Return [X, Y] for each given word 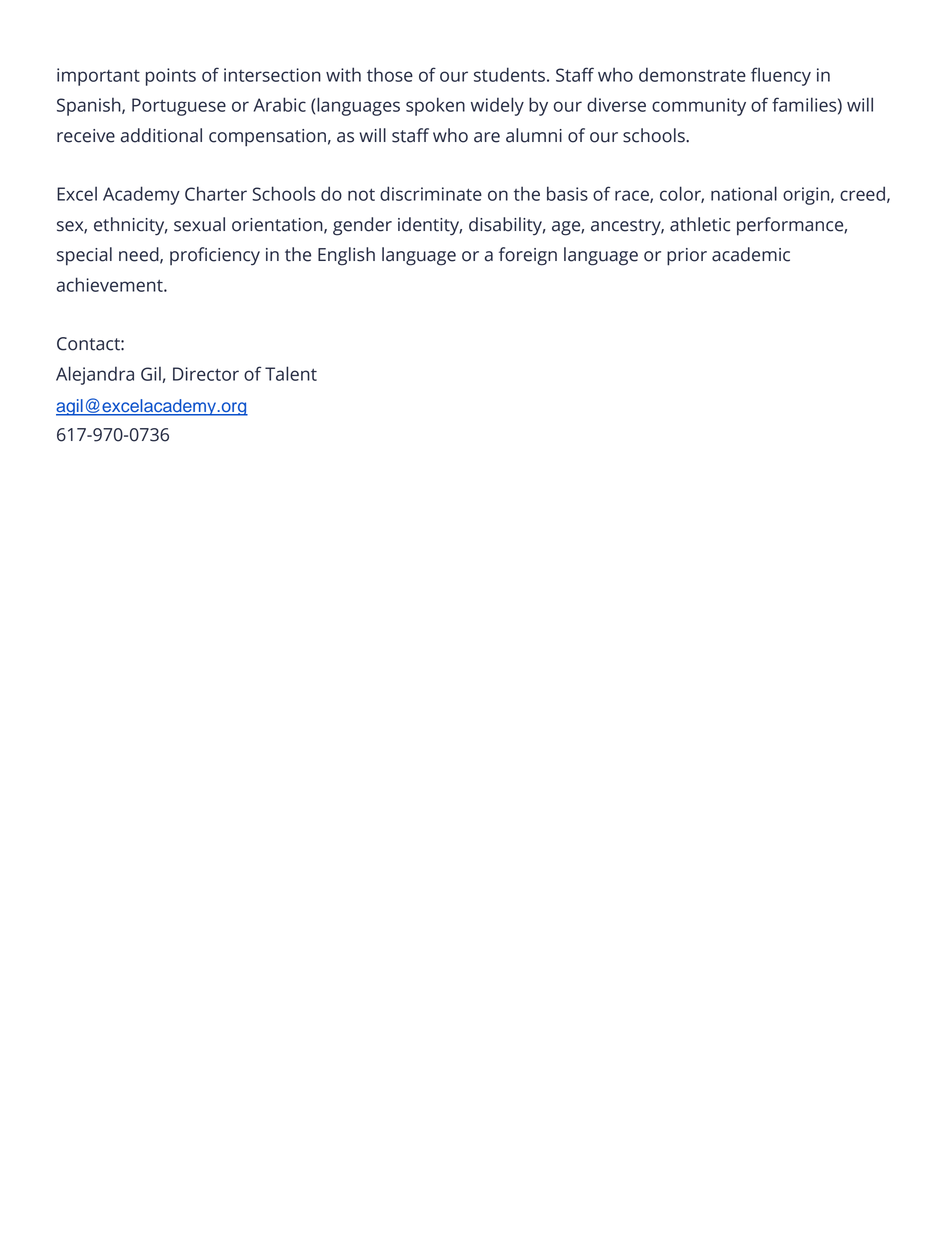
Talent [291, 373]
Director [206, 374]
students [509, 74]
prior [687, 257]
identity [430, 226]
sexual [199, 224]
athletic [700, 224]
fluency [781, 76]
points [171, 77]
